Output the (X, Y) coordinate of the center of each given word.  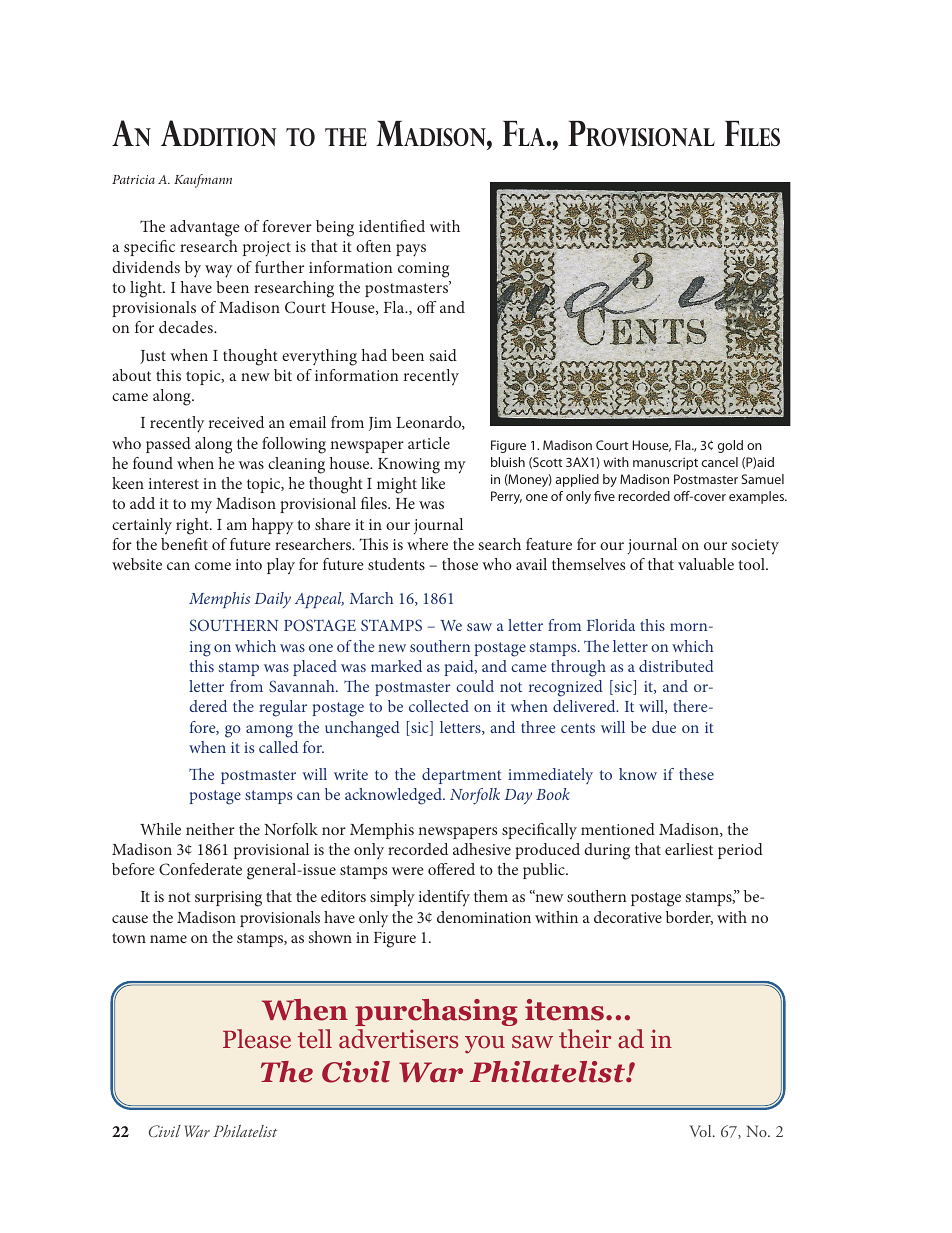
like (433, 483)
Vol (702, 1131)
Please (257, 1038)
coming (423, 270)
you (485, 1045)
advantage (205, 228)
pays (411, 250)
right (193, 526)
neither (210, 829)
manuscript (665, 463)
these (696, 774)
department (462, 776)
